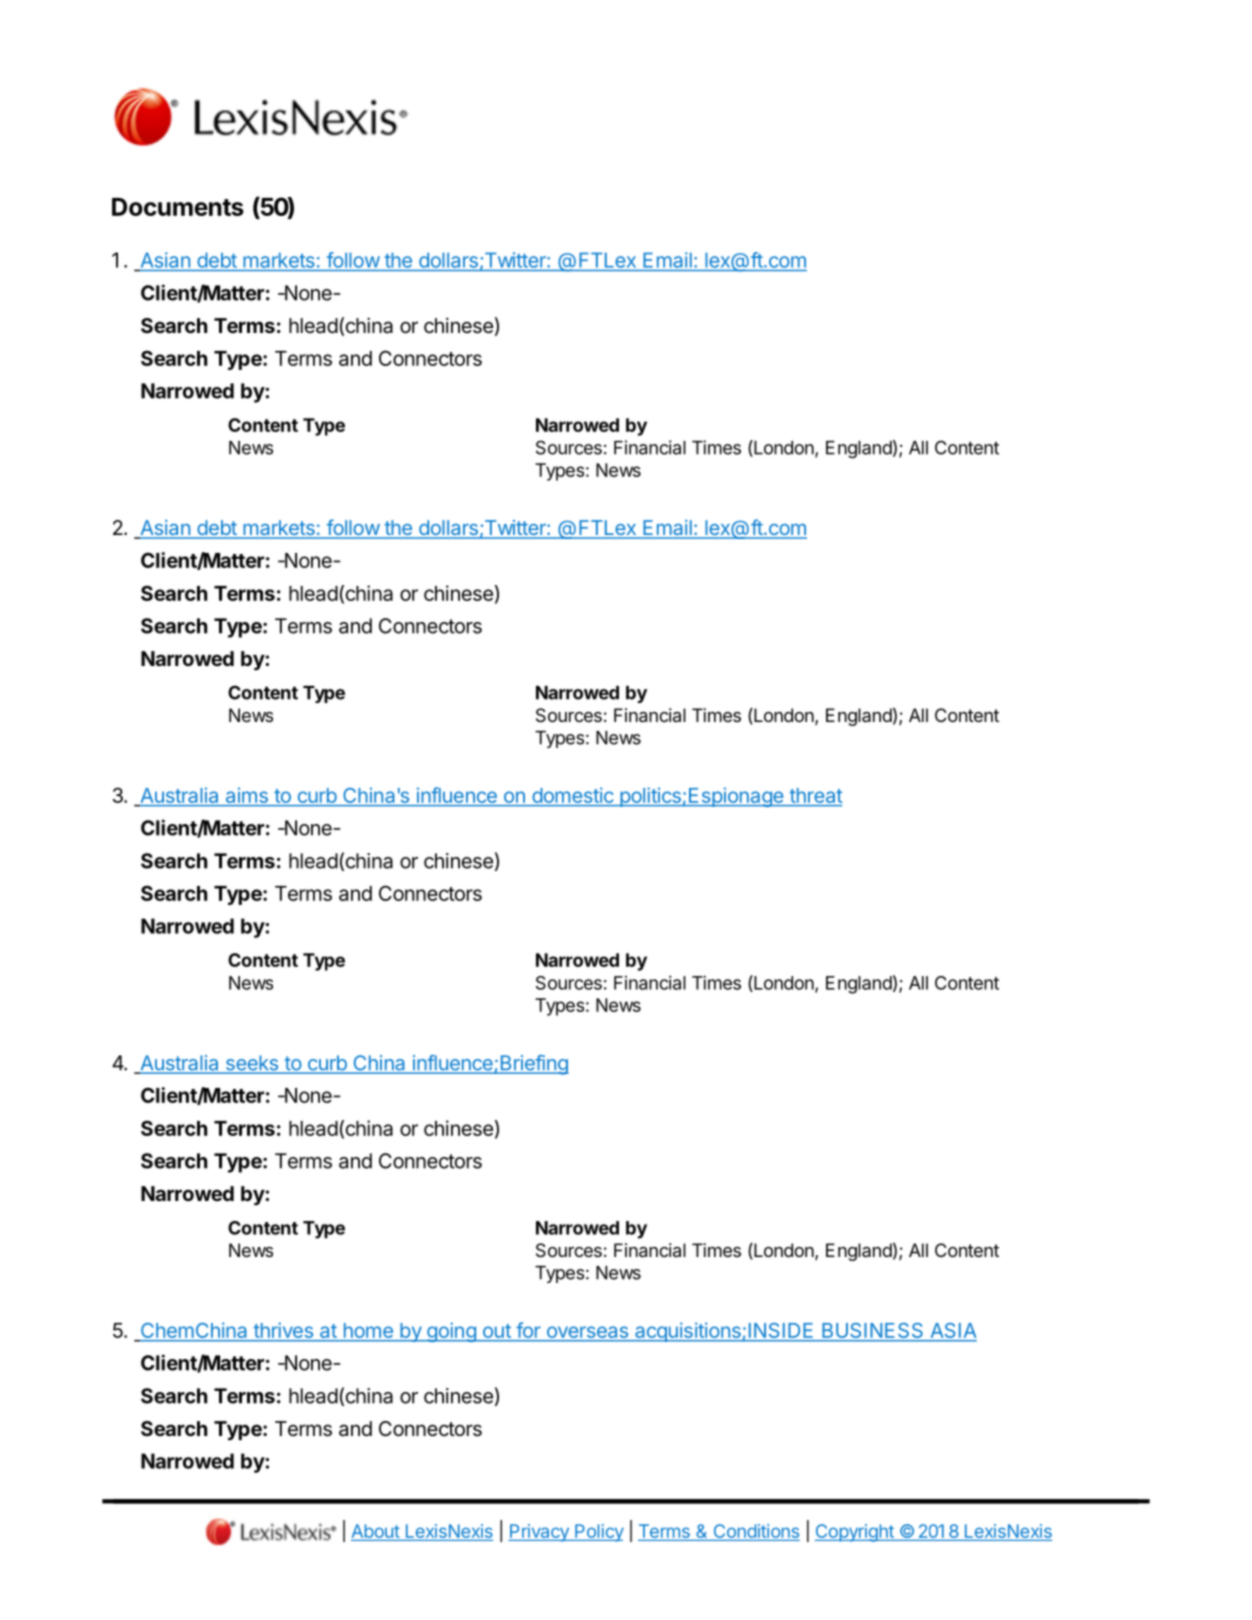  What do you see at coordinates (251, 1064) in the image?
I see `seeks` at bounding box center [251, 1064].
